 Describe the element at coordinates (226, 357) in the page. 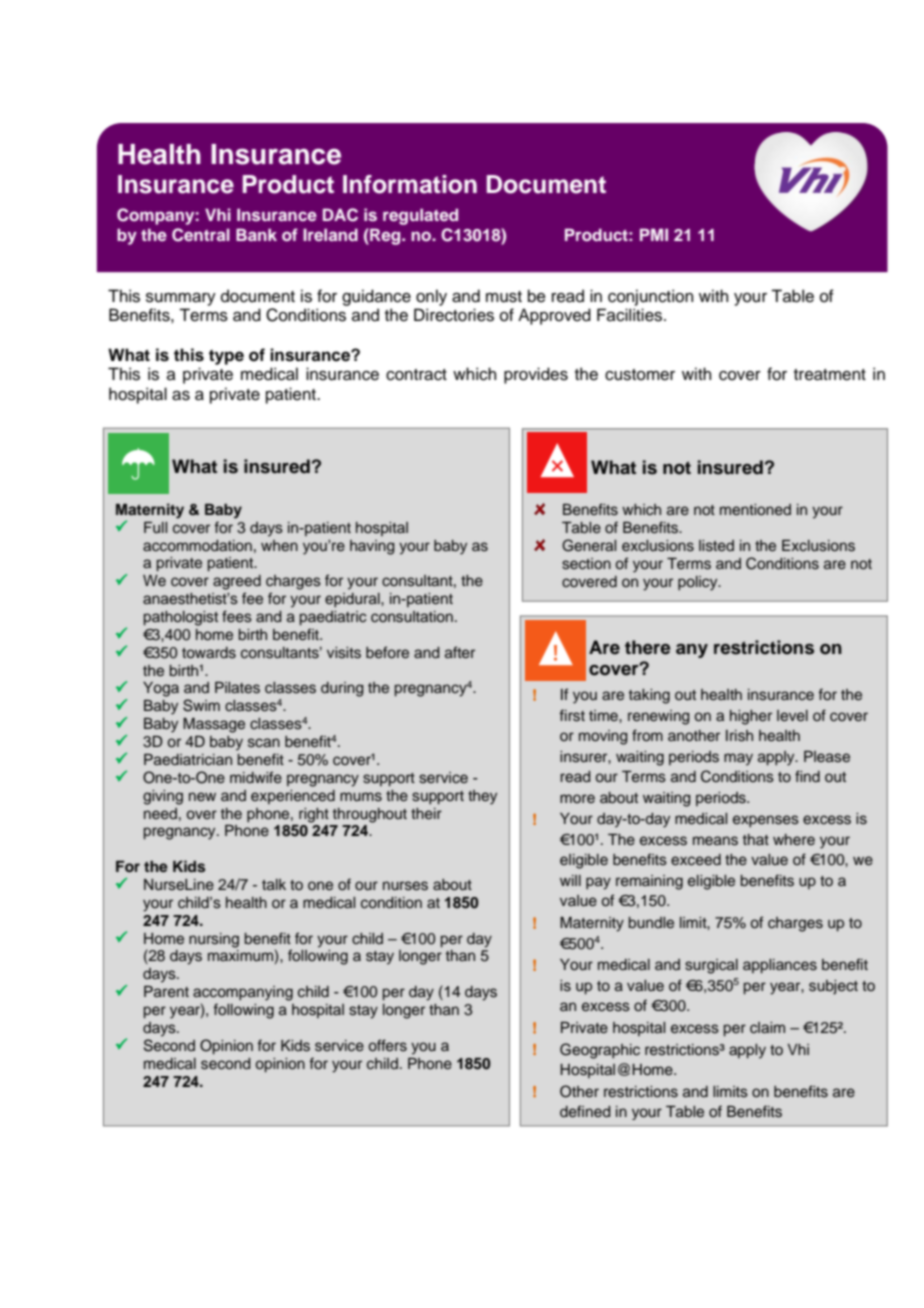

I see `type` at that location.
